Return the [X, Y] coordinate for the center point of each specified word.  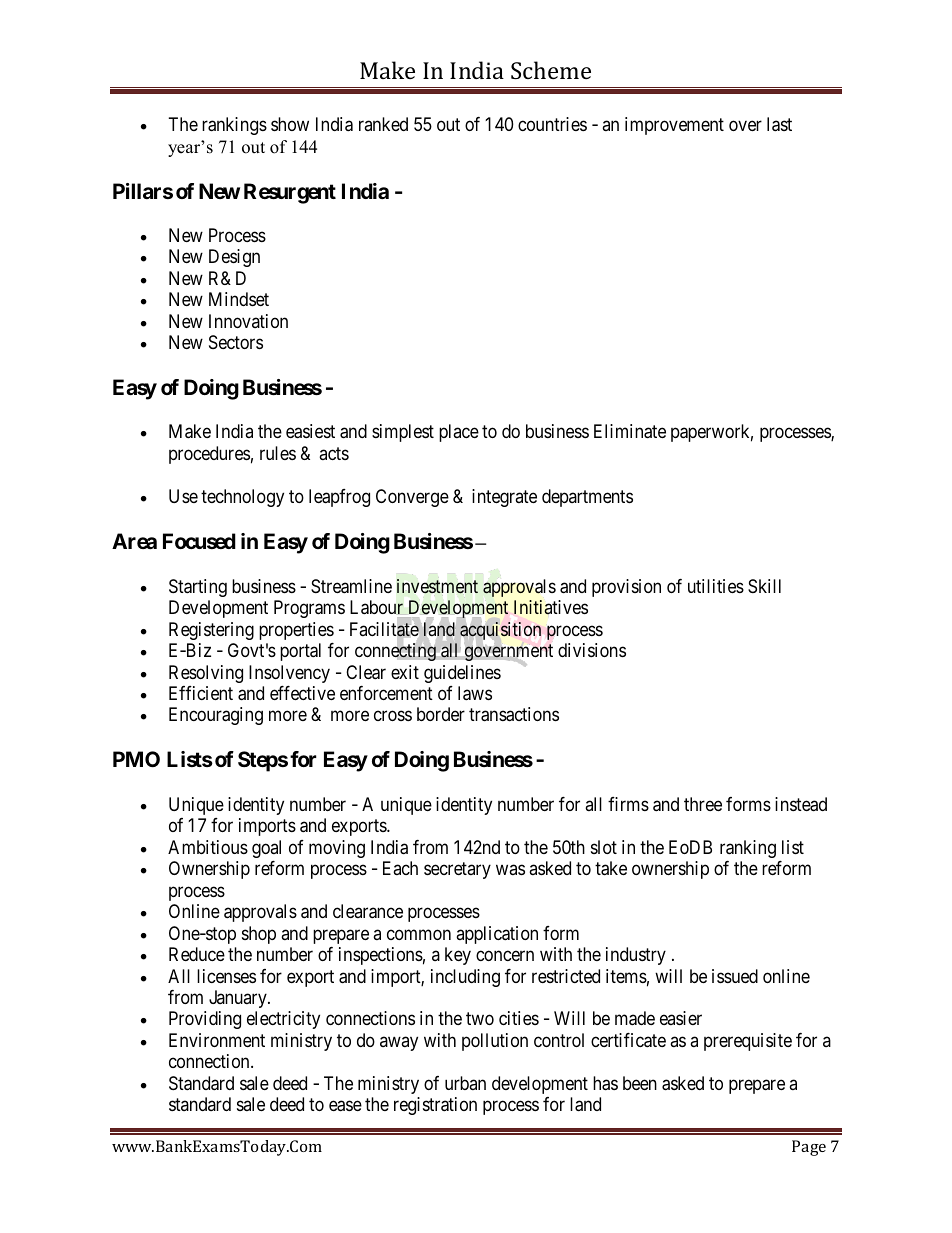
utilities [716, 586]
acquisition [500, 631]
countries [552, 124]
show [290, 124]
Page [809, 1148]
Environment [217, 1040]
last [779, 124]
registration [435, 1106]
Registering [211, 631]
